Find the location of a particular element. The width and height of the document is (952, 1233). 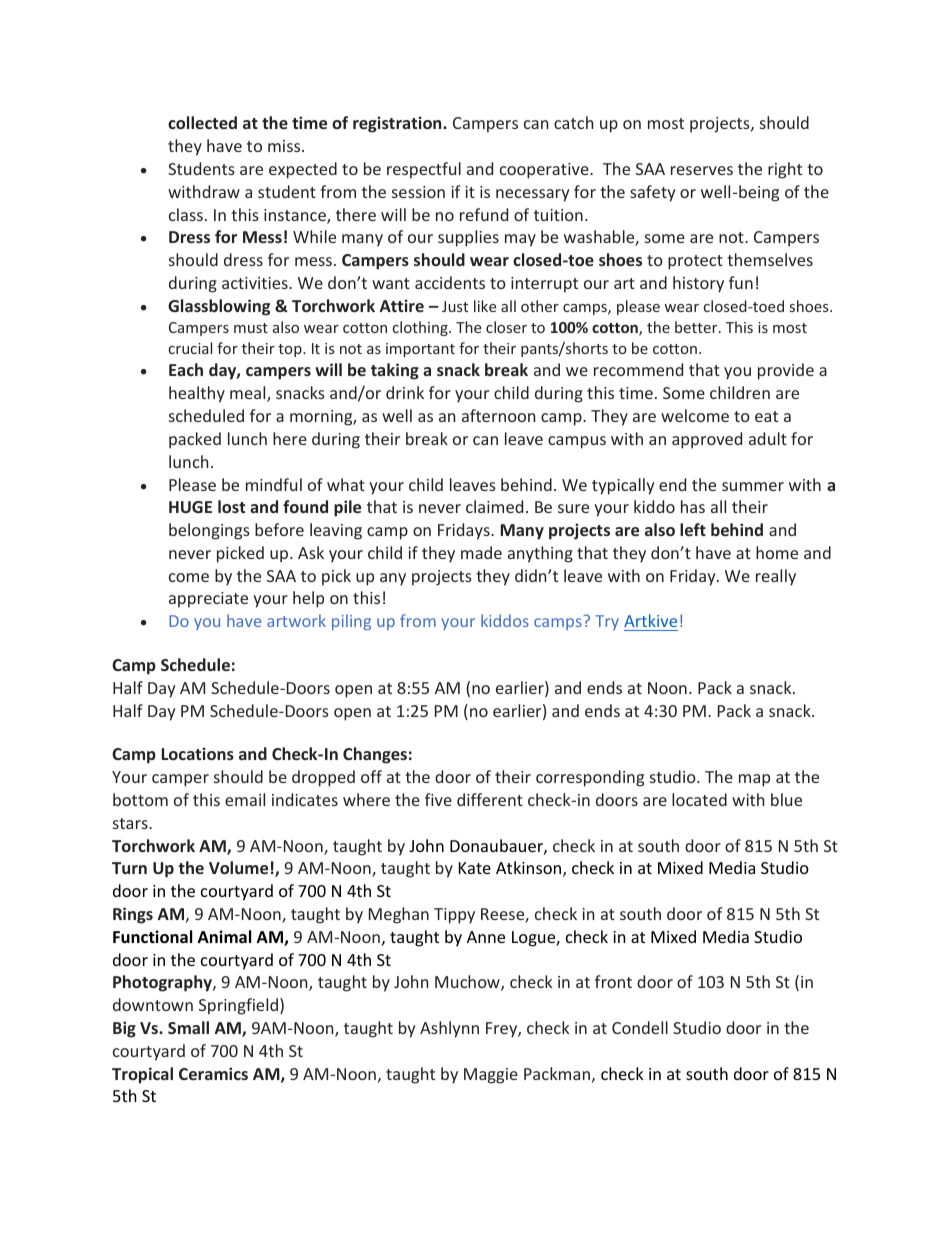

reserves is located at coordinates (702, 170).
